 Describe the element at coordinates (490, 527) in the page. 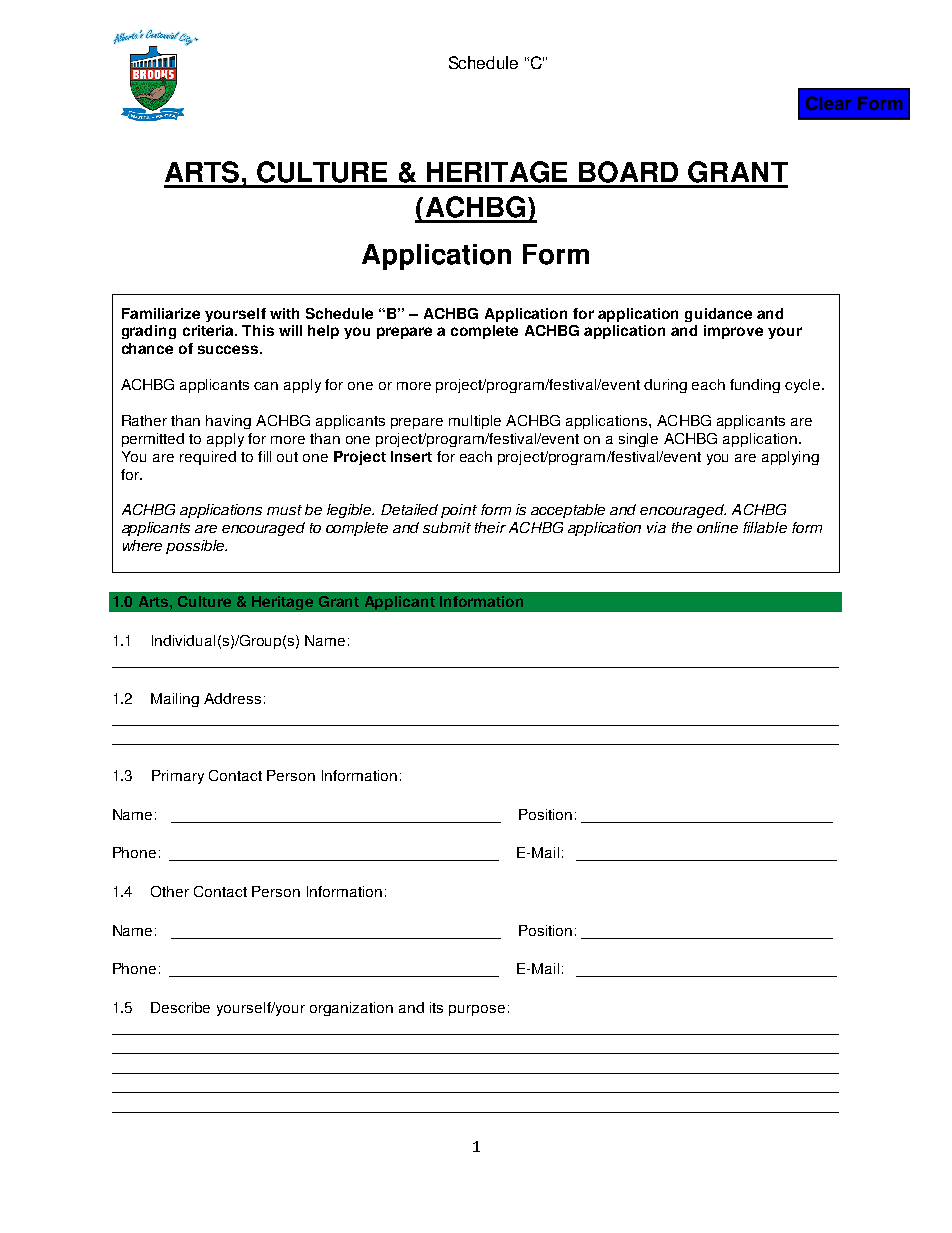

I see `their` at that location.
